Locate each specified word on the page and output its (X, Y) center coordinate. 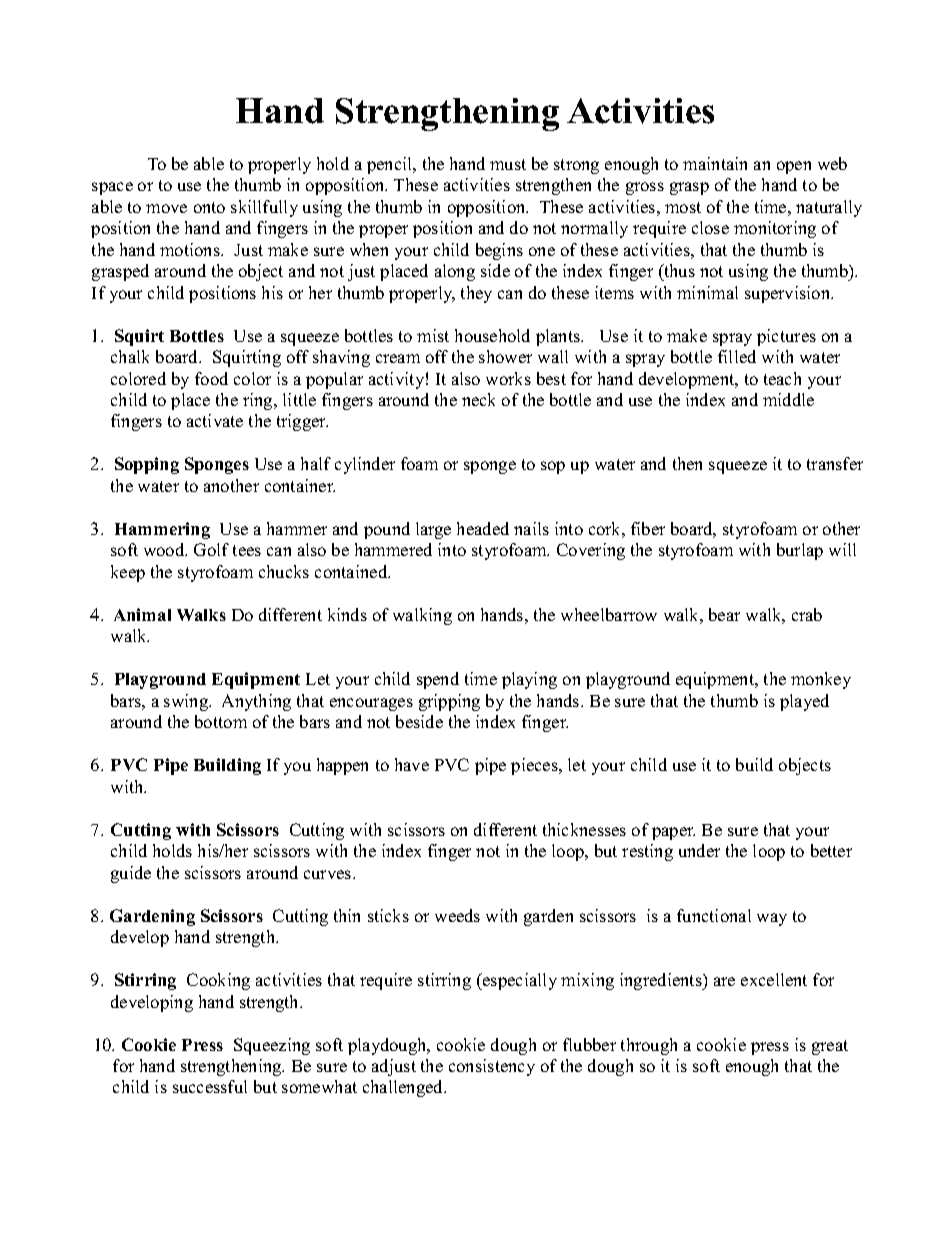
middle (788, 399)
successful (210, 1086)
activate (215, 420)
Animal (142, 614)
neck (478, 399)
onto (209, 207)
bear (724, 614)
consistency (492, 1067)
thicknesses (584, 829)
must (508, 164)
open (794, 167)
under (699, 850)
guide (131, 874)
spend (438, 680)
